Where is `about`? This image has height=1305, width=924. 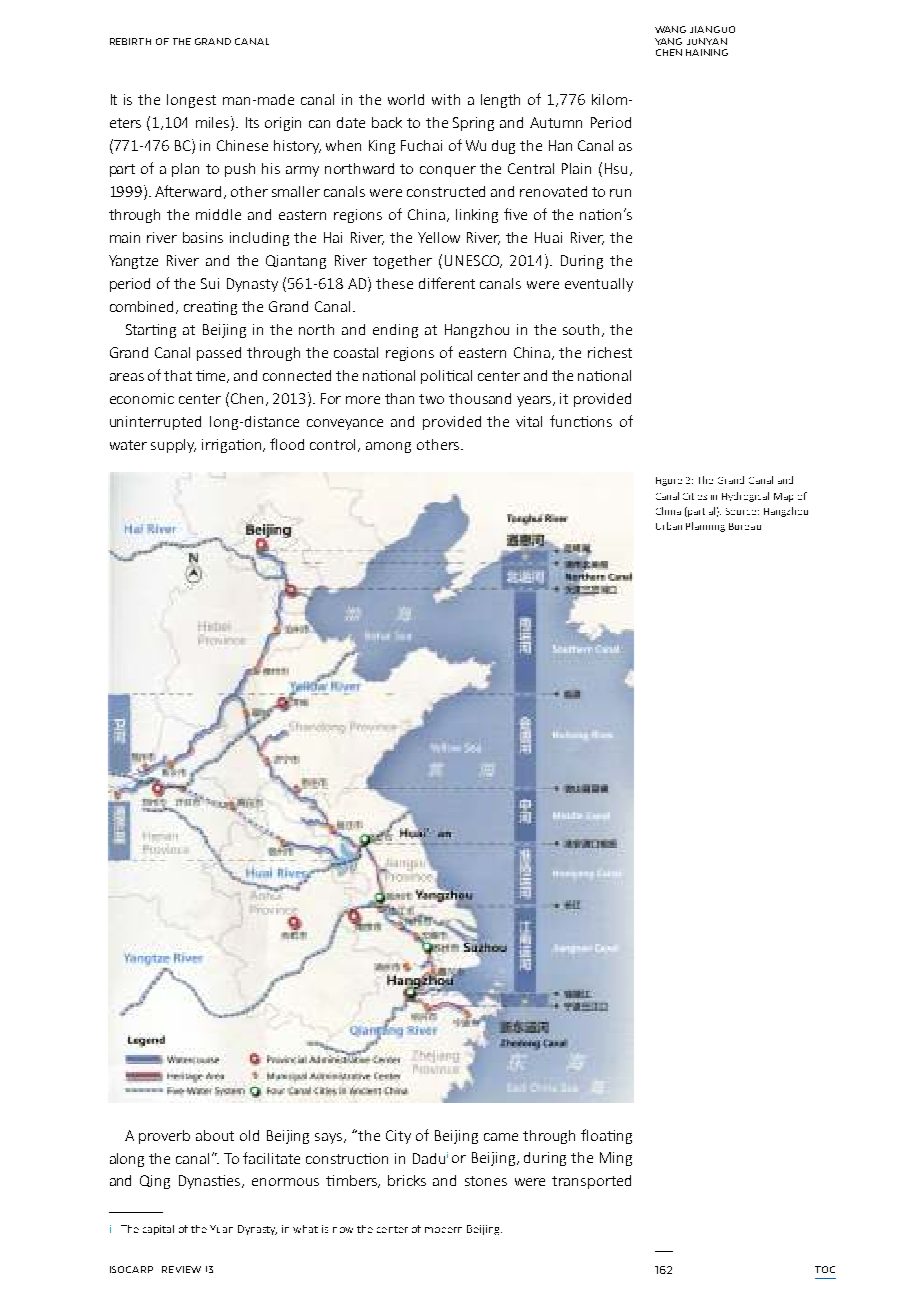
about is located at coordinates (215, 1135).
